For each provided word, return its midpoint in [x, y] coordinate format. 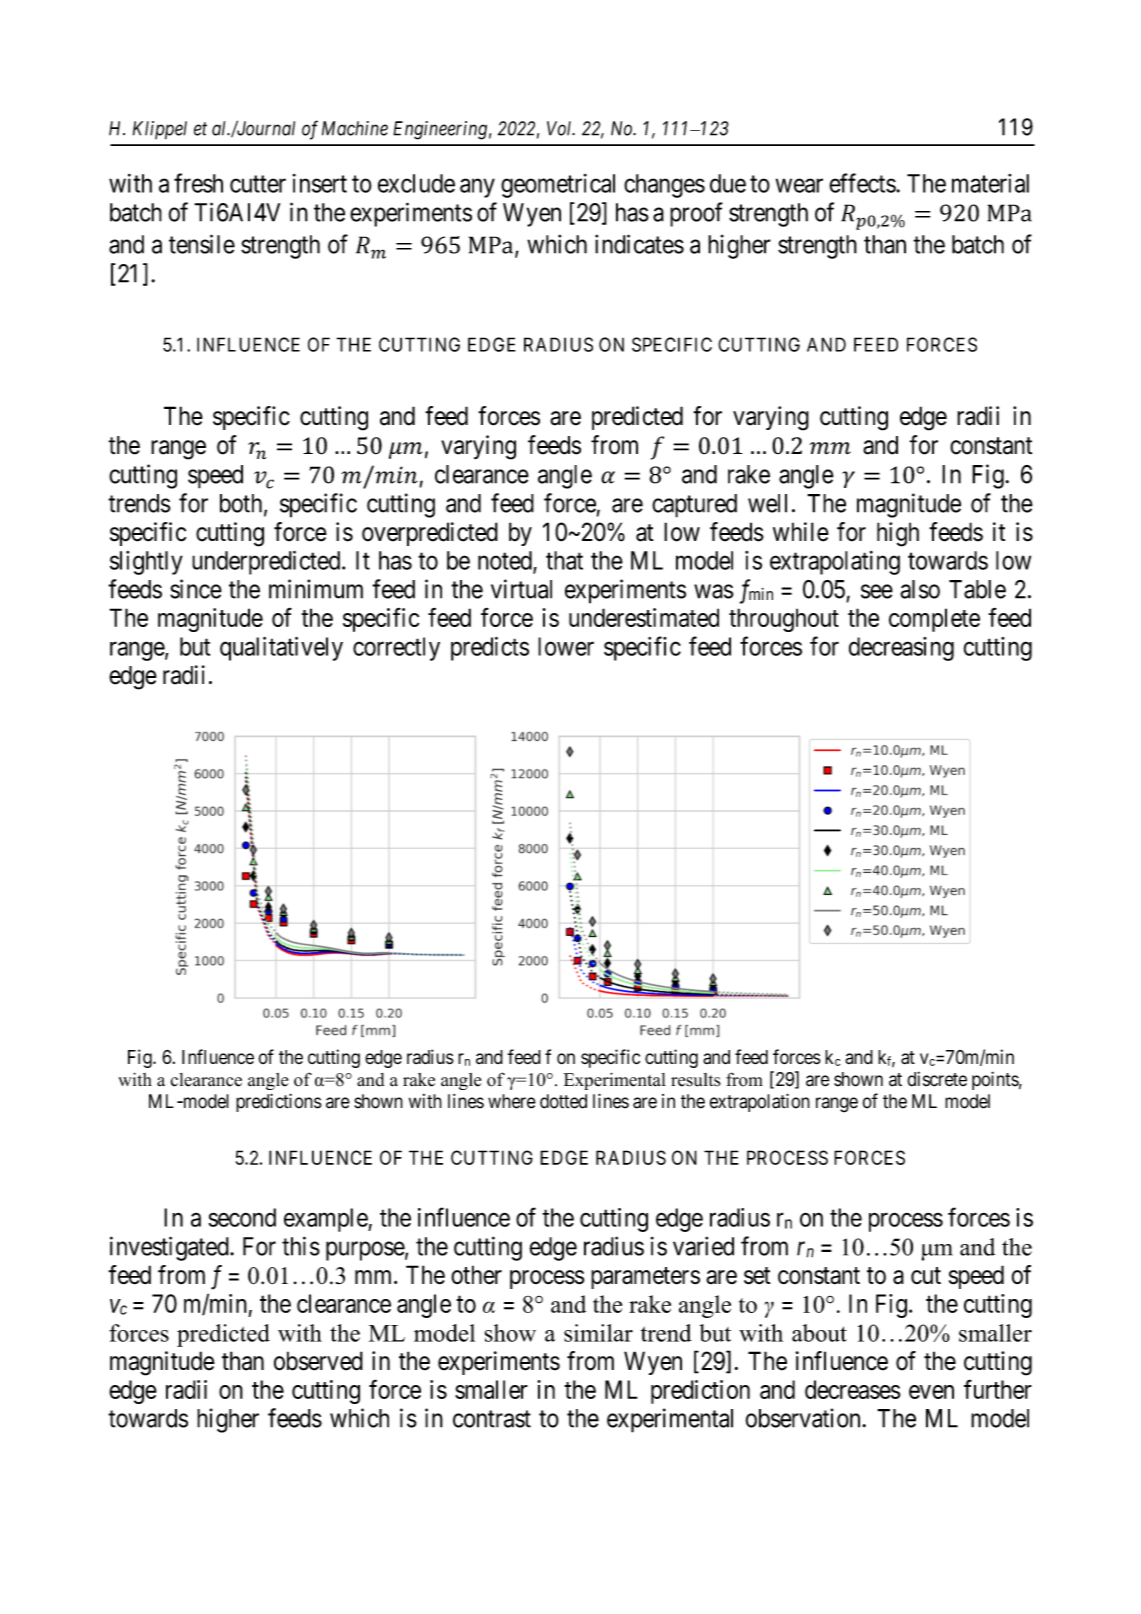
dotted [563, 1101]
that [564, 560]
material [990, 183]
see [877, 591]
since [196, 589]
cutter [258, 184]
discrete [937, 1079]
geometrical [558, 186]
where [512, 1101]
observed [318, 1361]
